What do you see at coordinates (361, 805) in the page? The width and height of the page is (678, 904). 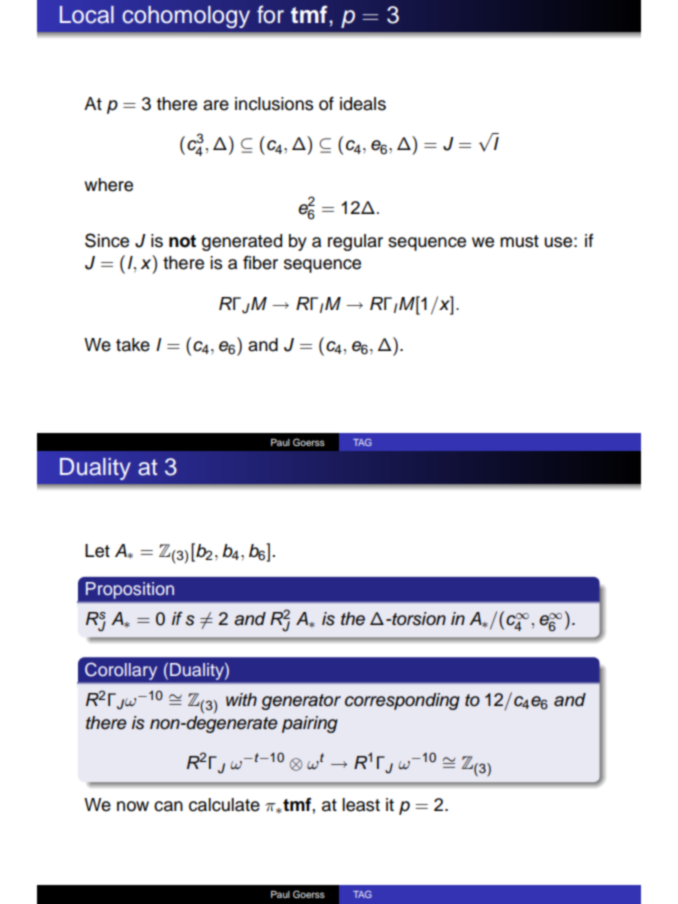 I see `least` at bounding box center [361, 805].
